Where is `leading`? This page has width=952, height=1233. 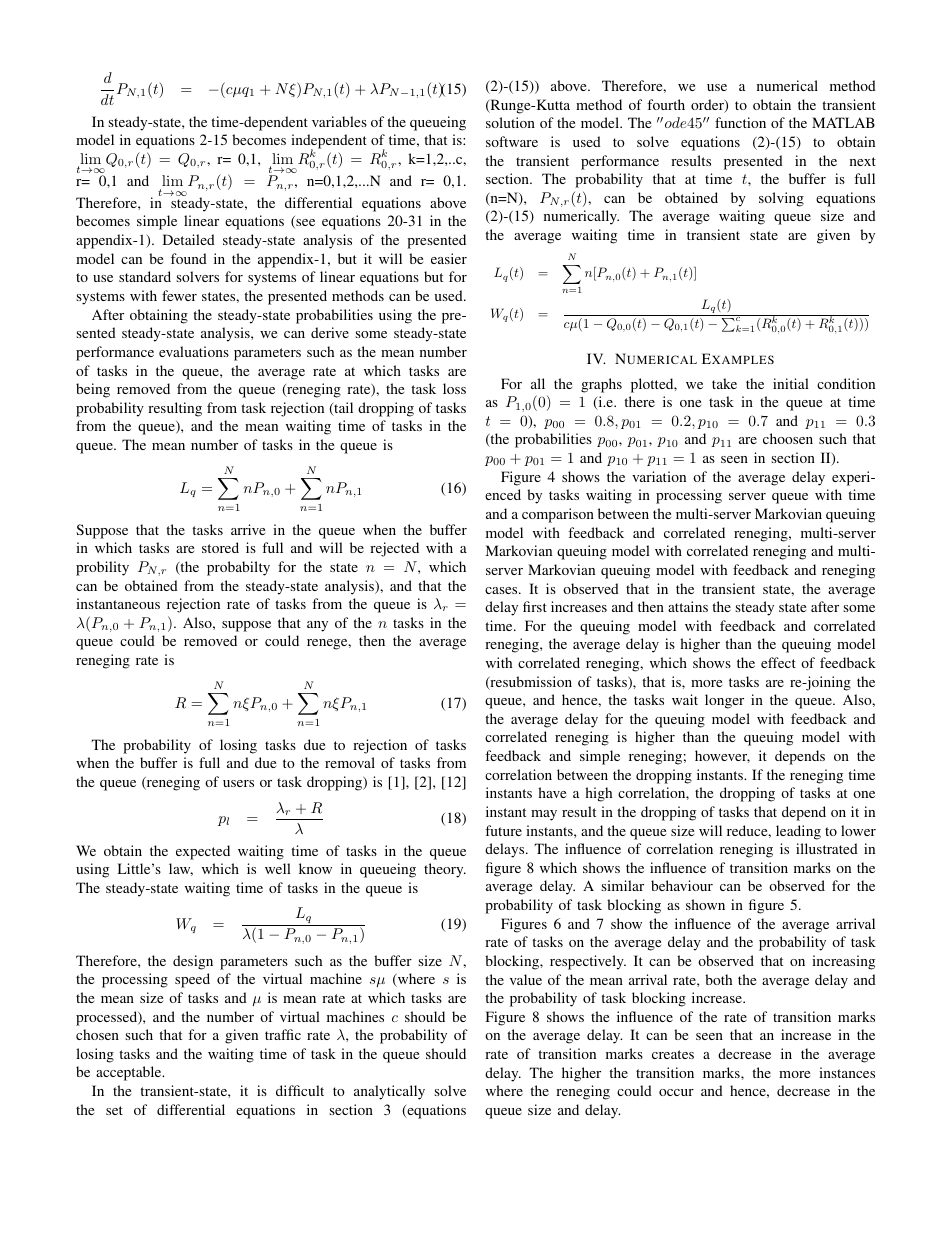 leading is located at coordinates (798, 832).
